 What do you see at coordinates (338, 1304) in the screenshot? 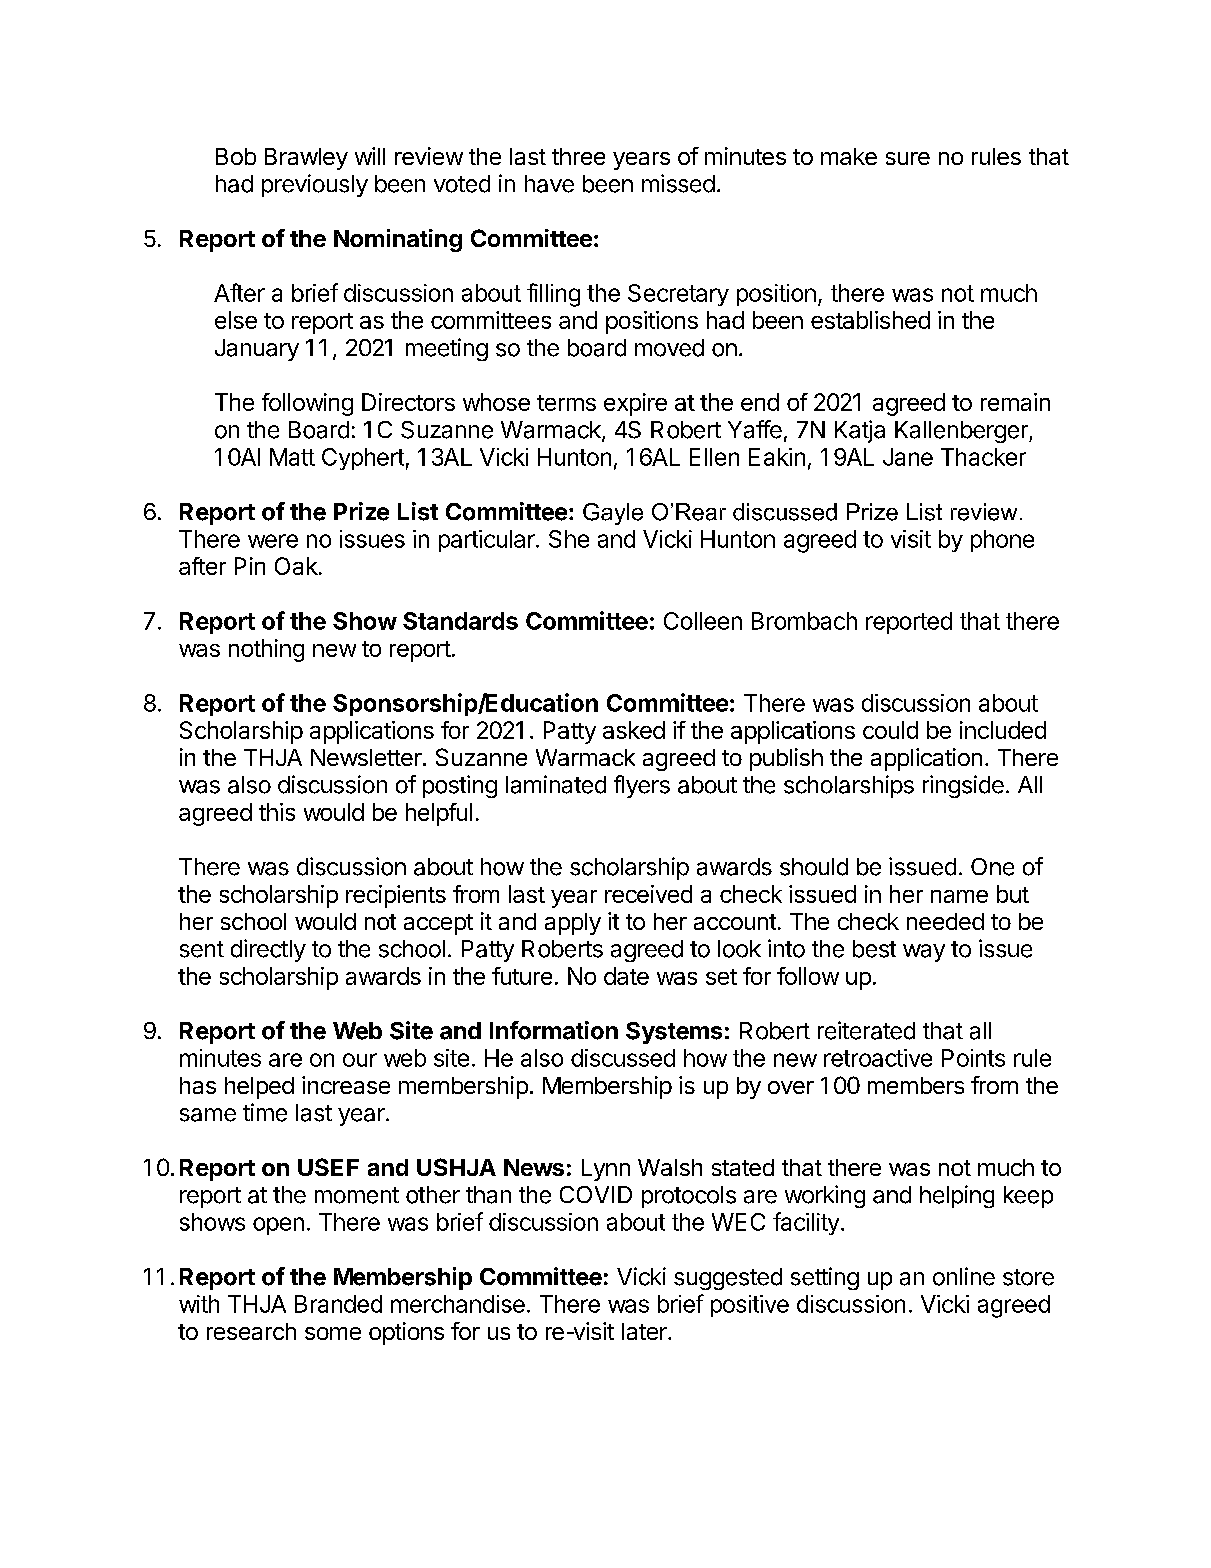
I see `Branded` at bounding box center [338, 1304].
